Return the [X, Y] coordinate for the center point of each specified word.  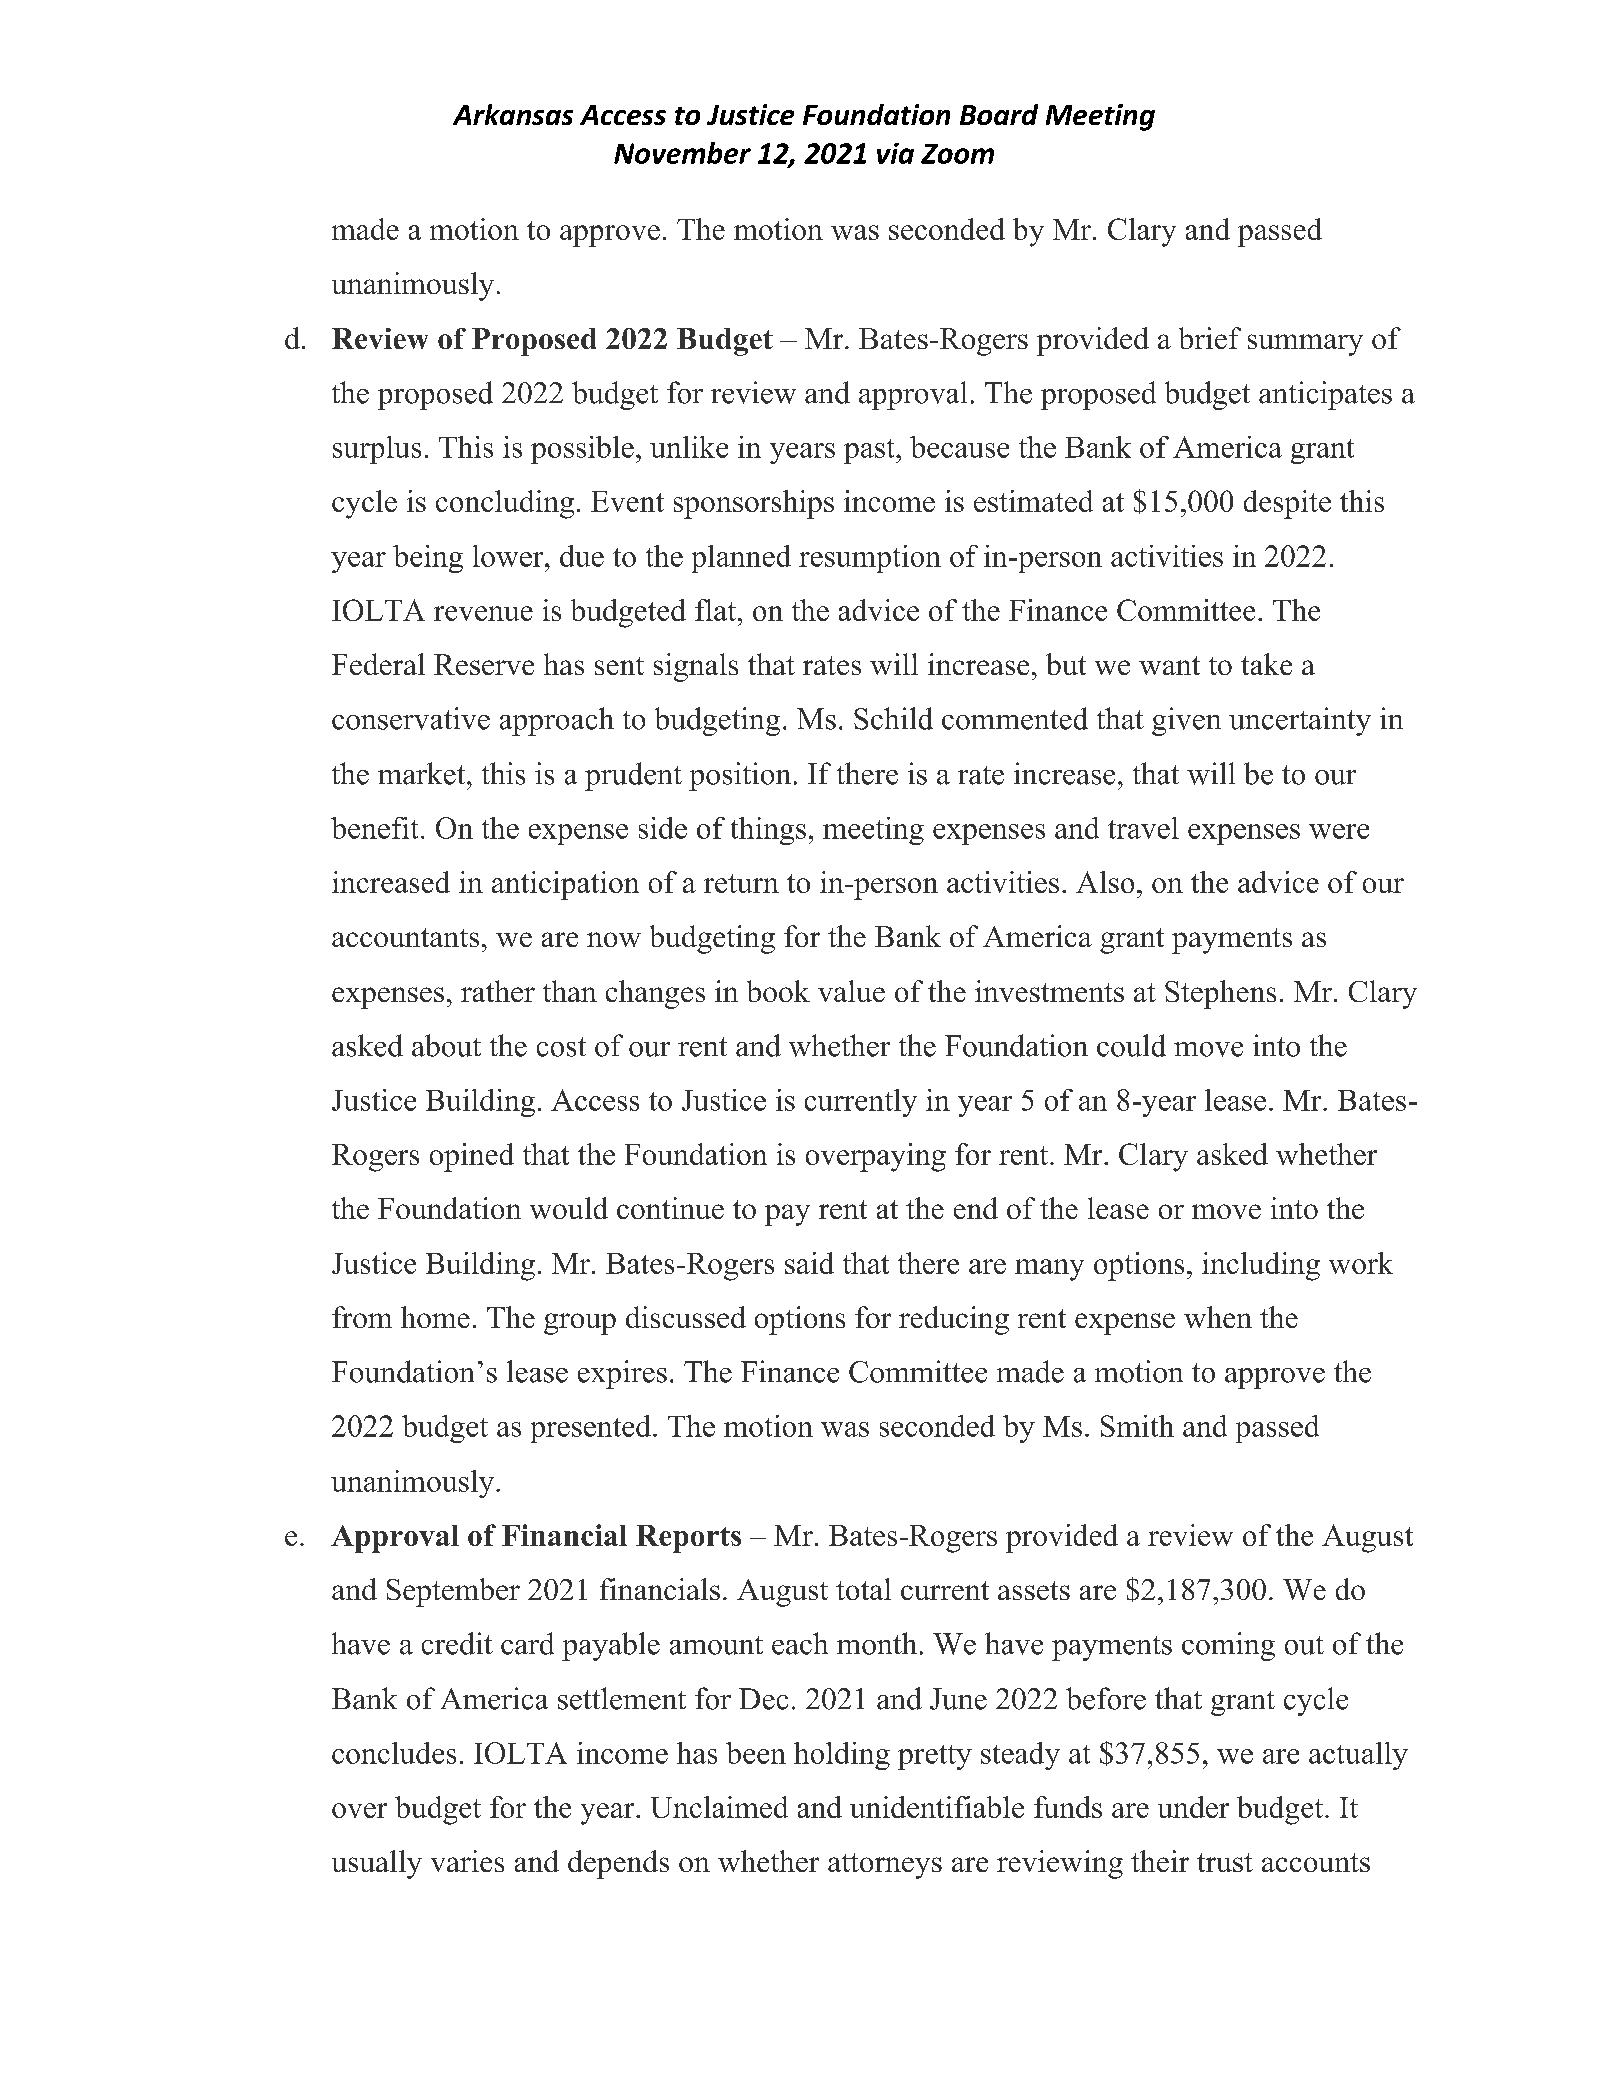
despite [1287, 504]
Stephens [1220, 994]
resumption [870, 559]
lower [509, 556]
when [1218, 1317]
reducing [954, 1320]
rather [498, 991]
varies [467, 1861]
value [851, 991]
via [895, 153]
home [435, 1317]
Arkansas [513, 114]
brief [1210, 338]
